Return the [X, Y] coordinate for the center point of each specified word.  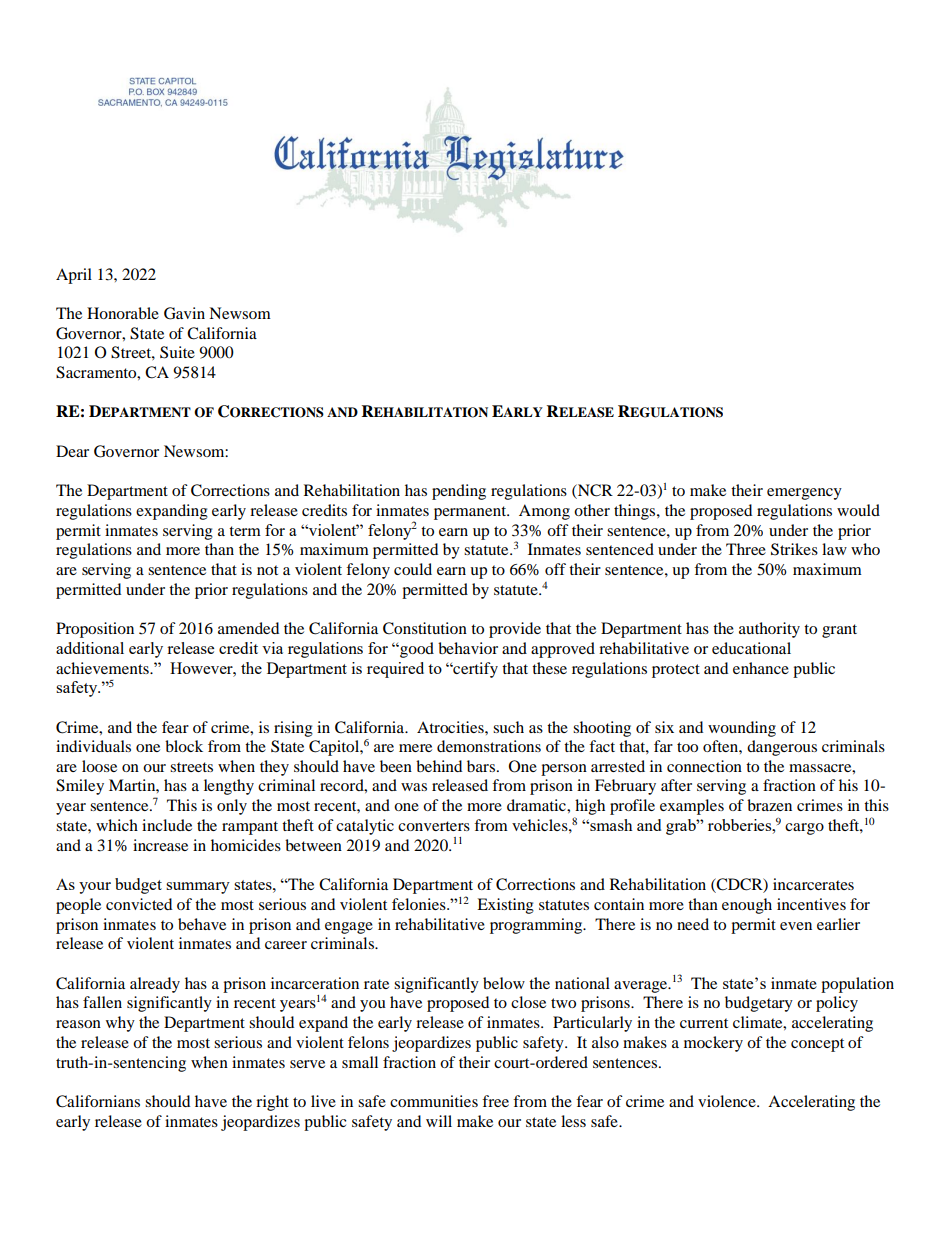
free [495, 1101]
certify [474, 670]
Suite [177, 352]
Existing [505, 906]
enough [747, 906]
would [858, 510]
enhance [761, 668]
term [245, 531]
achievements [103, 668]
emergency [804, 494]
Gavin [184, 313]
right [272, 1103]
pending [459, 492]
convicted [139, 904]
